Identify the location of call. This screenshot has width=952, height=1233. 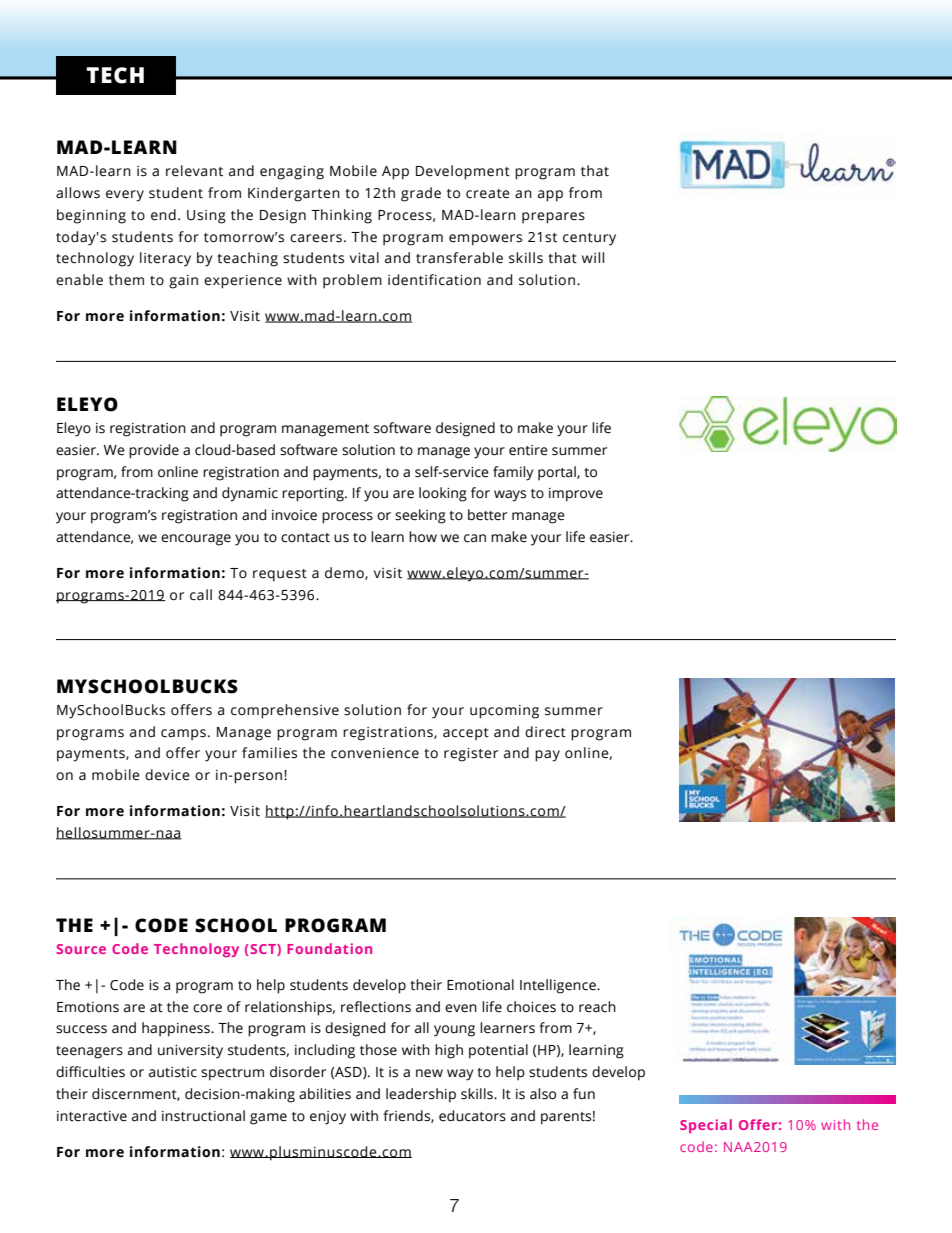
(201, 595).
